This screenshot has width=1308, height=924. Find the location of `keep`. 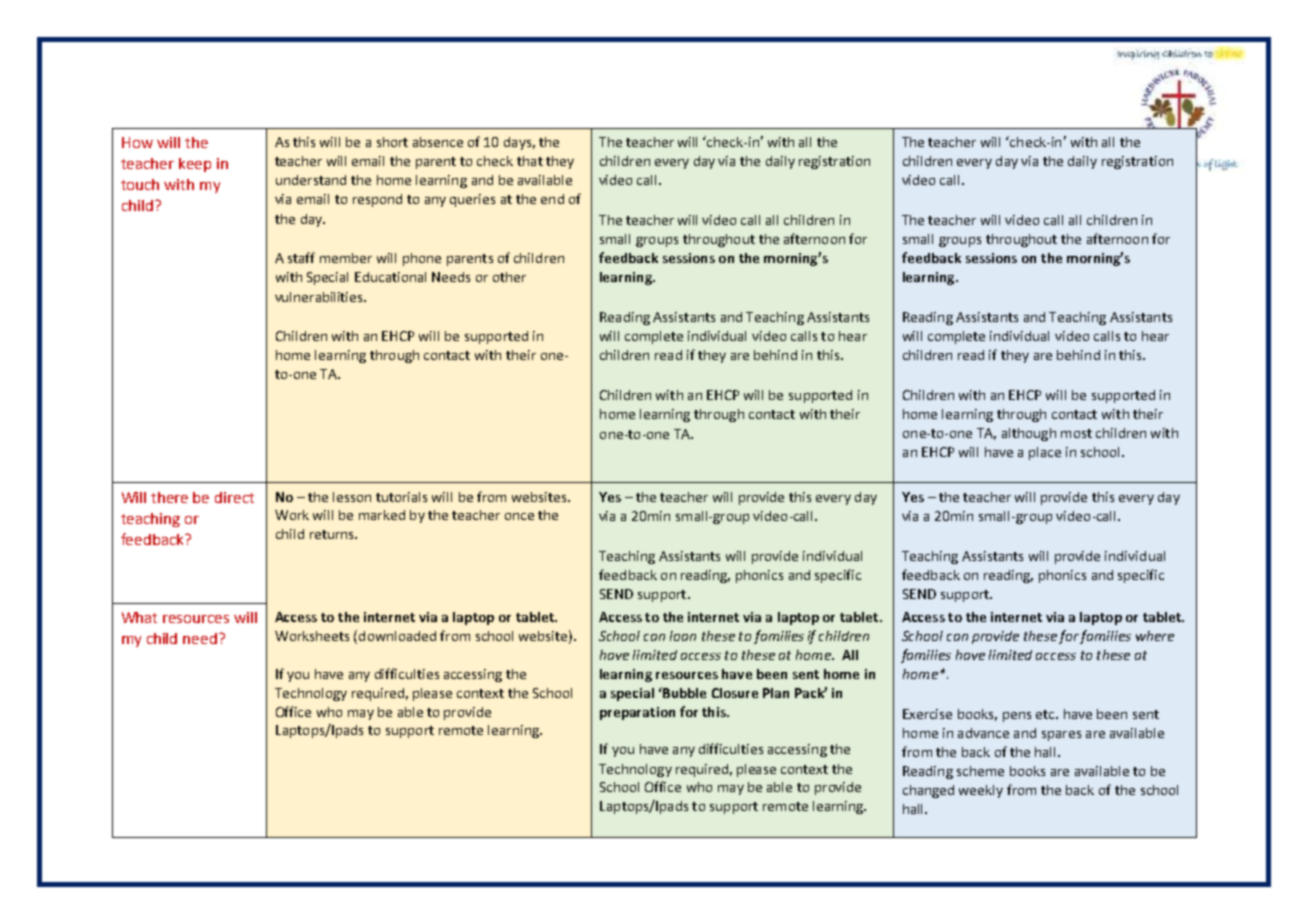

keep is located at coordinates (195, 165).
